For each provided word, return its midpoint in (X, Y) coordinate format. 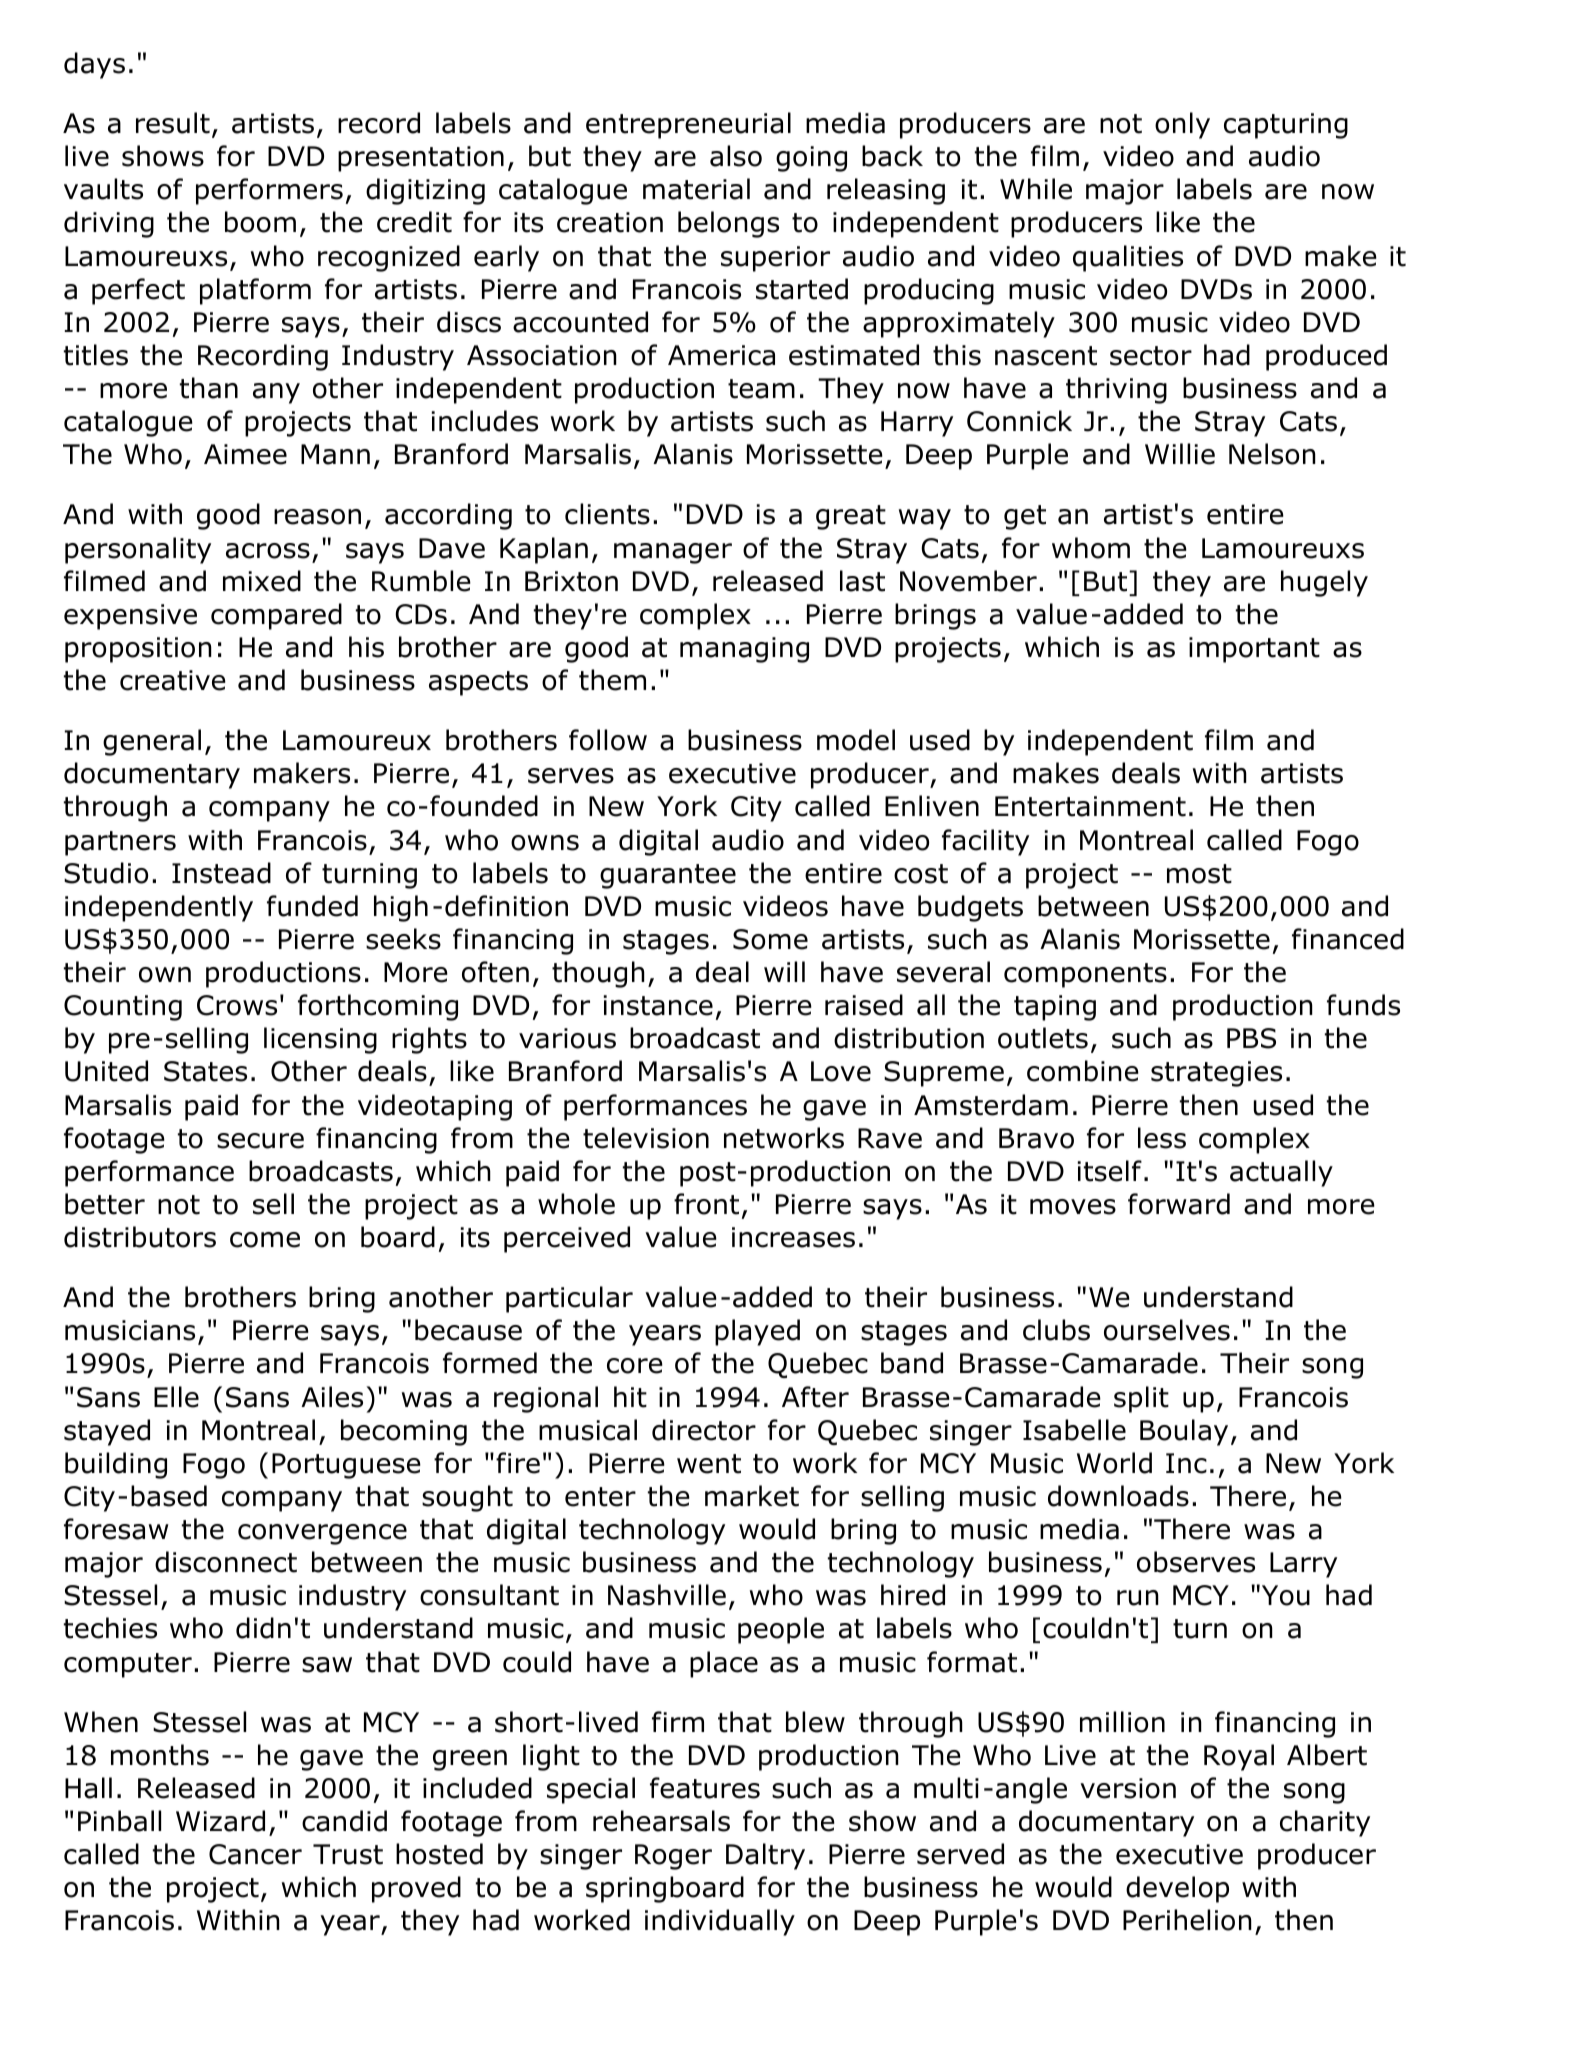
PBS (1251, 1038)
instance (658, 1005)
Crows (237, 1005)
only (1182, 125)
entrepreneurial (688, 125)
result (173, 123)
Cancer (255, 1854)
